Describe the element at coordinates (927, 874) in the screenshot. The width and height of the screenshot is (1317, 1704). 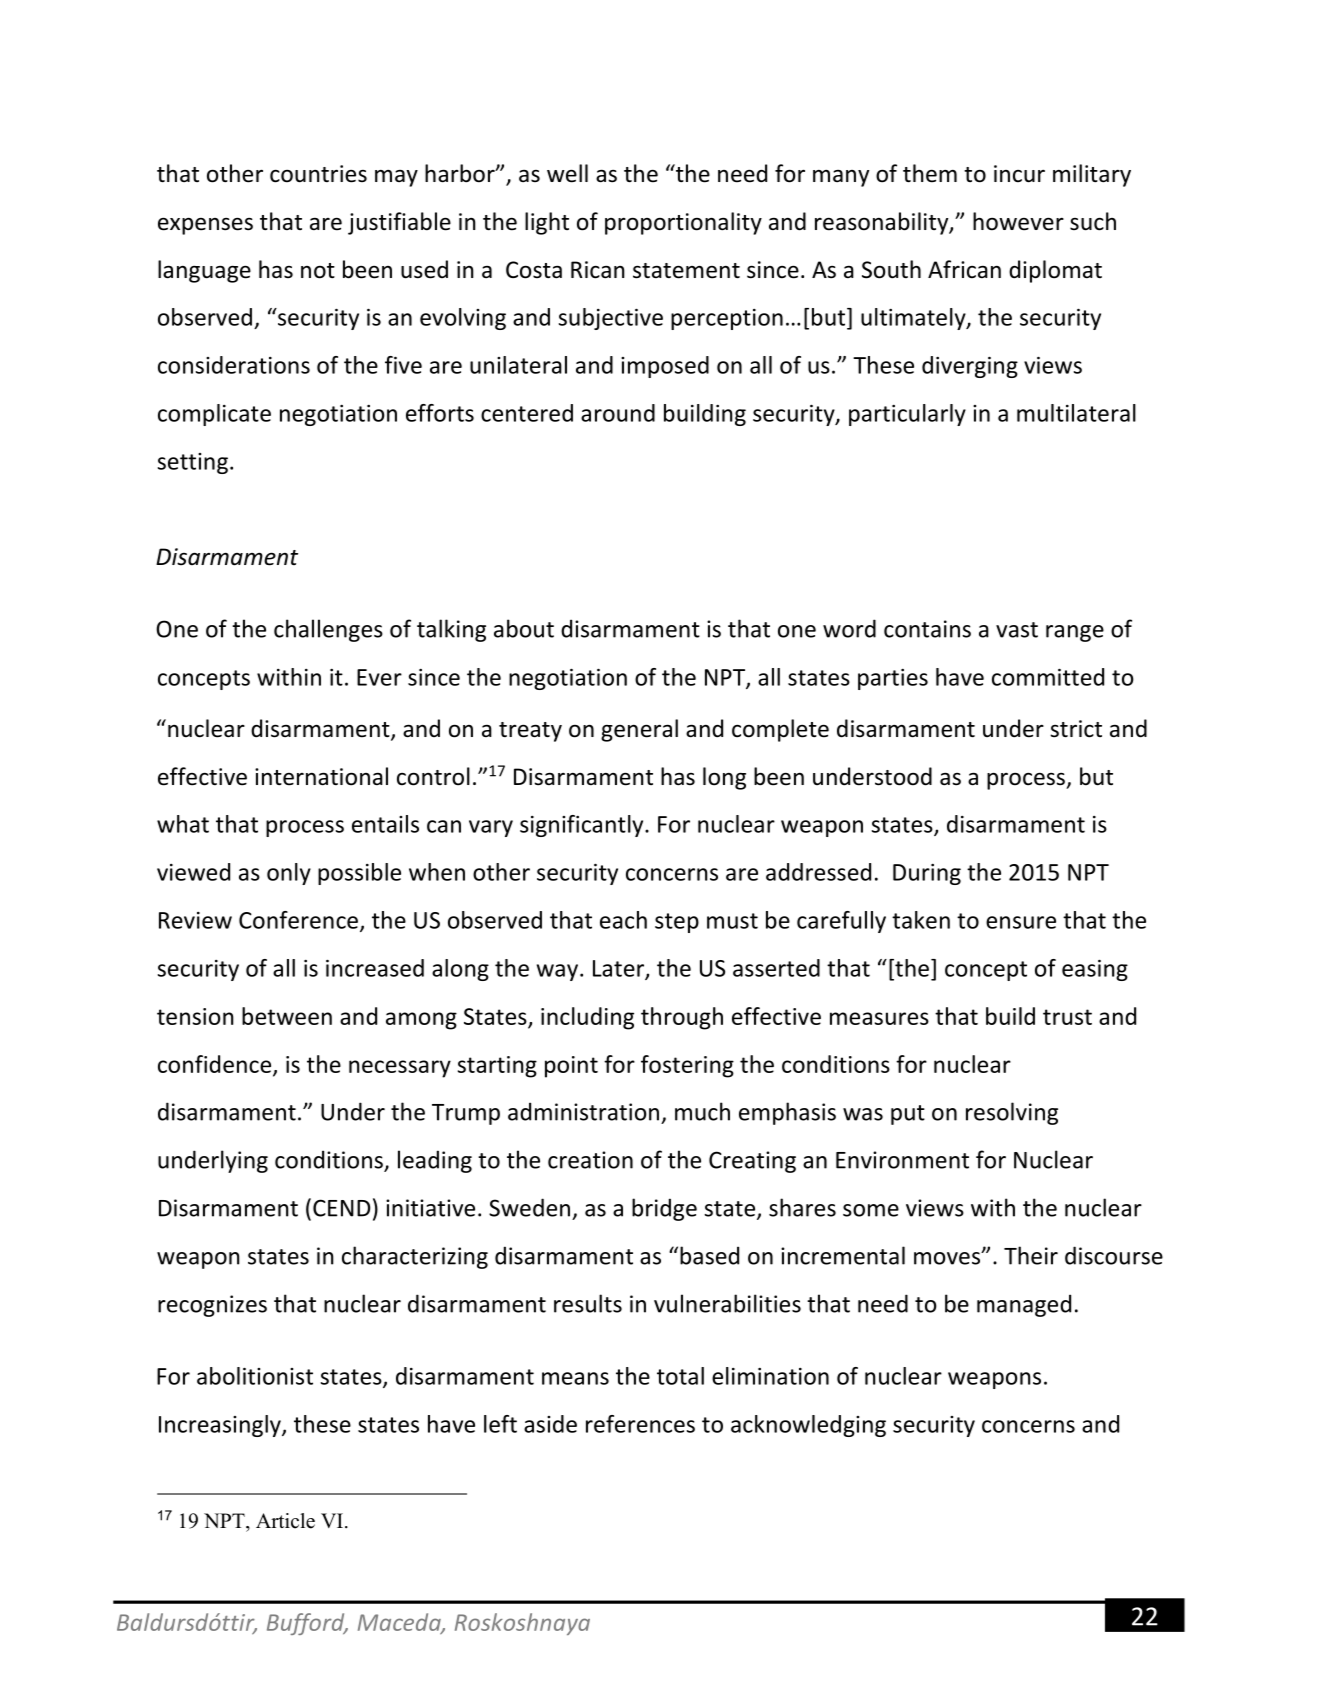
I see `During` at that location.
